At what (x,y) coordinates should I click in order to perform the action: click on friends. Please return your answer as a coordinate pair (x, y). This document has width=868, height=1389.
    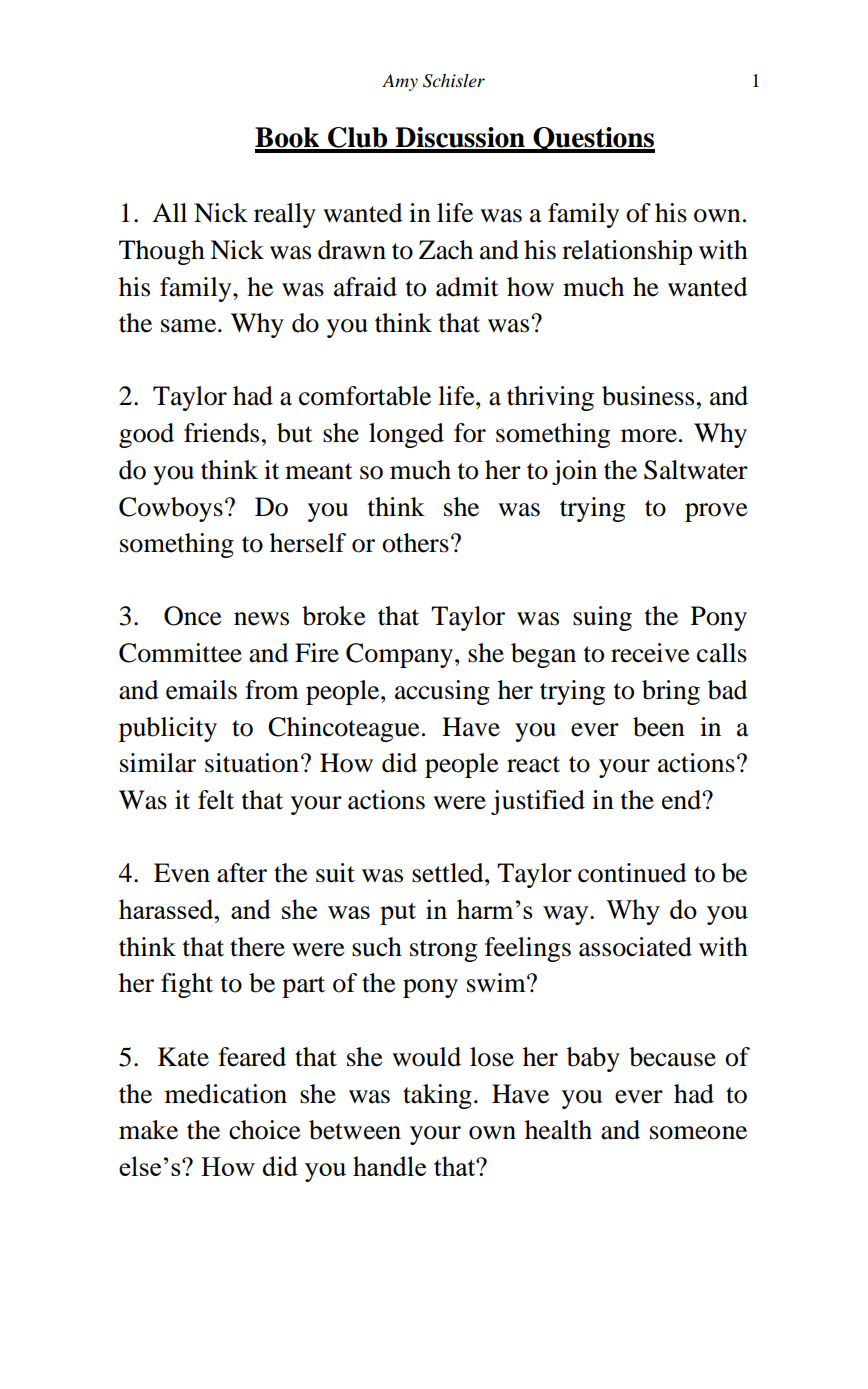
    Looking at the image, I should click on (221, 433).
